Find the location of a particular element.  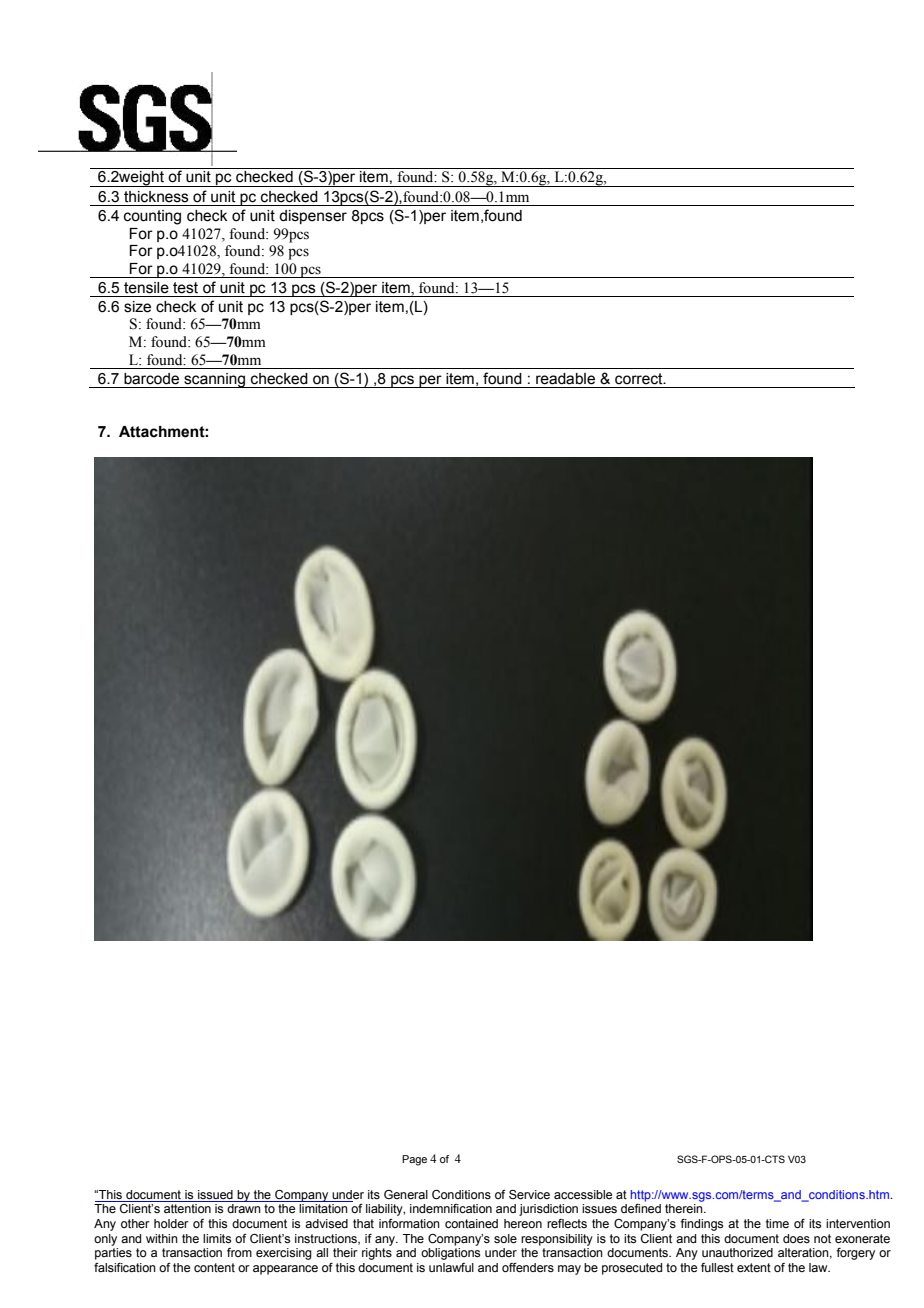

dispenser is located at coordinates (313, 217).
